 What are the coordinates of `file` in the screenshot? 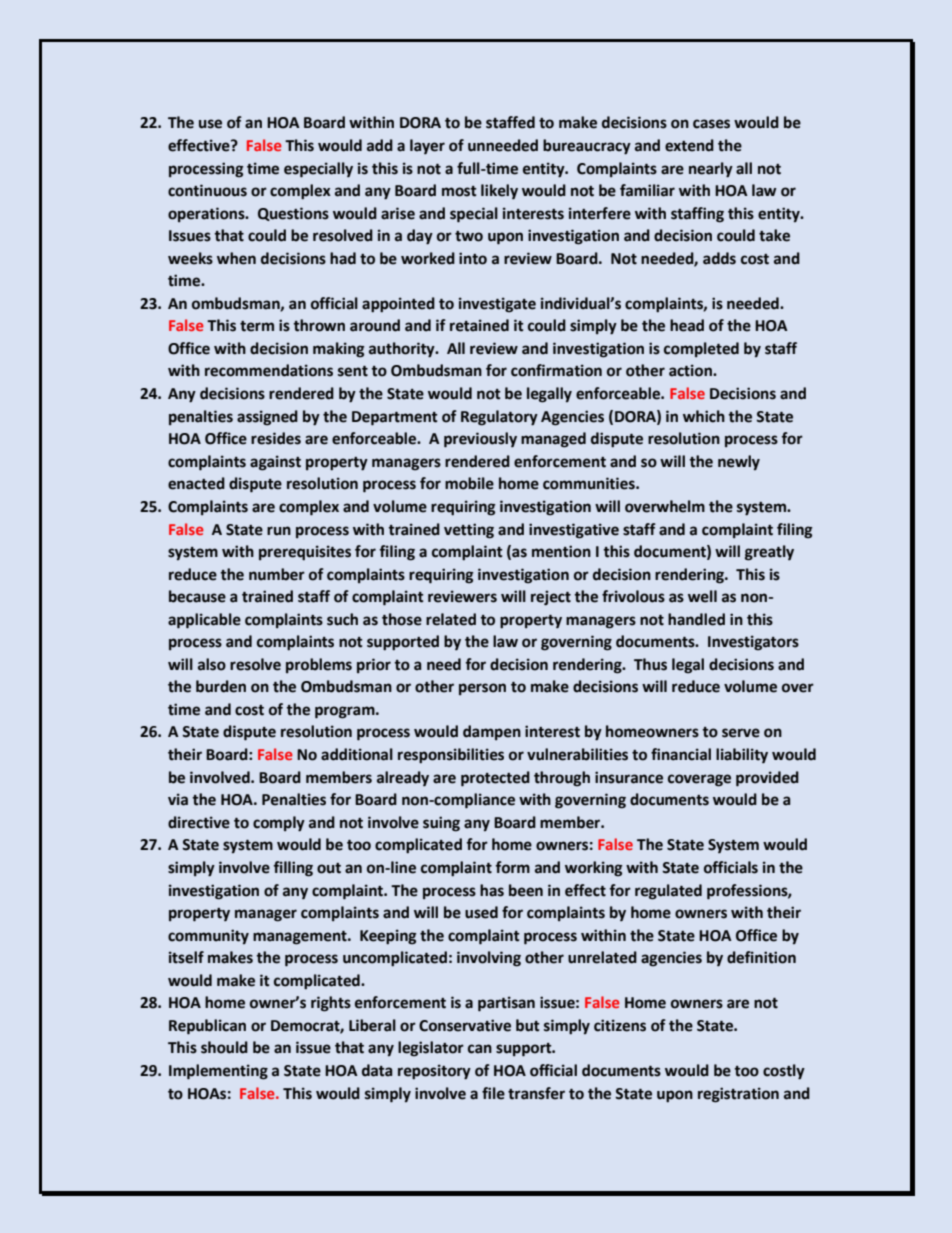 It's located at (493, 1093).
